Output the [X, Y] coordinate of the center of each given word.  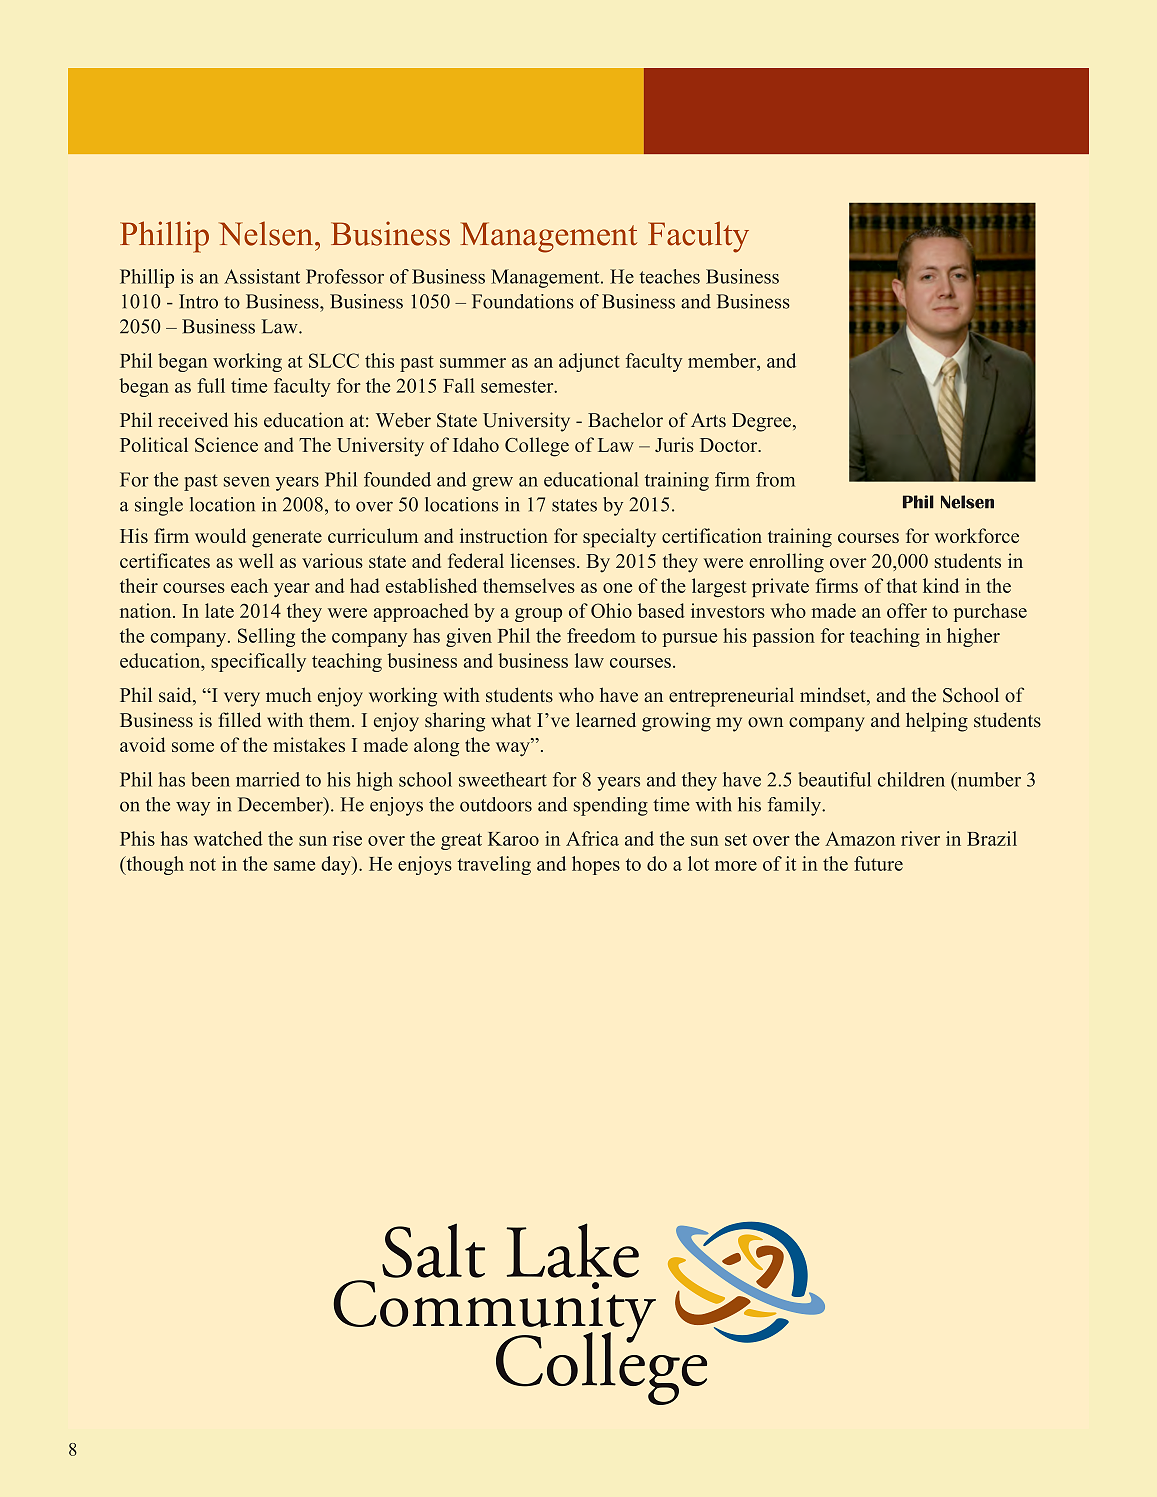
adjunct [589, 362]
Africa [592, 838]
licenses [543, 560]
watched [228, 838]
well [256, 560]
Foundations [523, 301]
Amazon [860, 839]
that [902, 585]
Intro [198, 301]
